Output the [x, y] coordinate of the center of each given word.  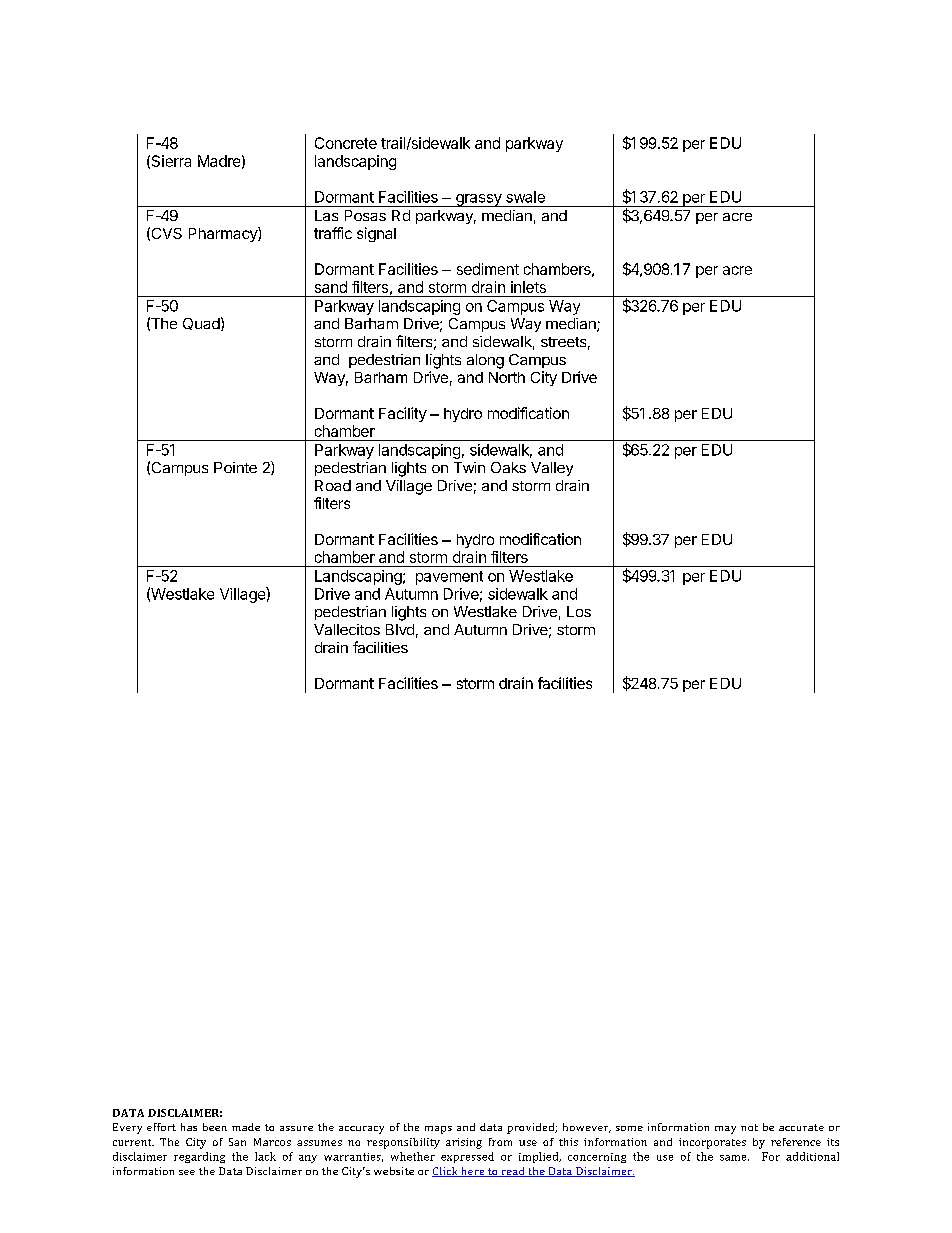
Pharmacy [224, 234]
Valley [552, 469]
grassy [479, 200]
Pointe [235, 467]
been [215, 1127]
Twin [469, 467]
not [749, 1127]
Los [579, 611]
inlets [528, 287]
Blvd [400, 629]
